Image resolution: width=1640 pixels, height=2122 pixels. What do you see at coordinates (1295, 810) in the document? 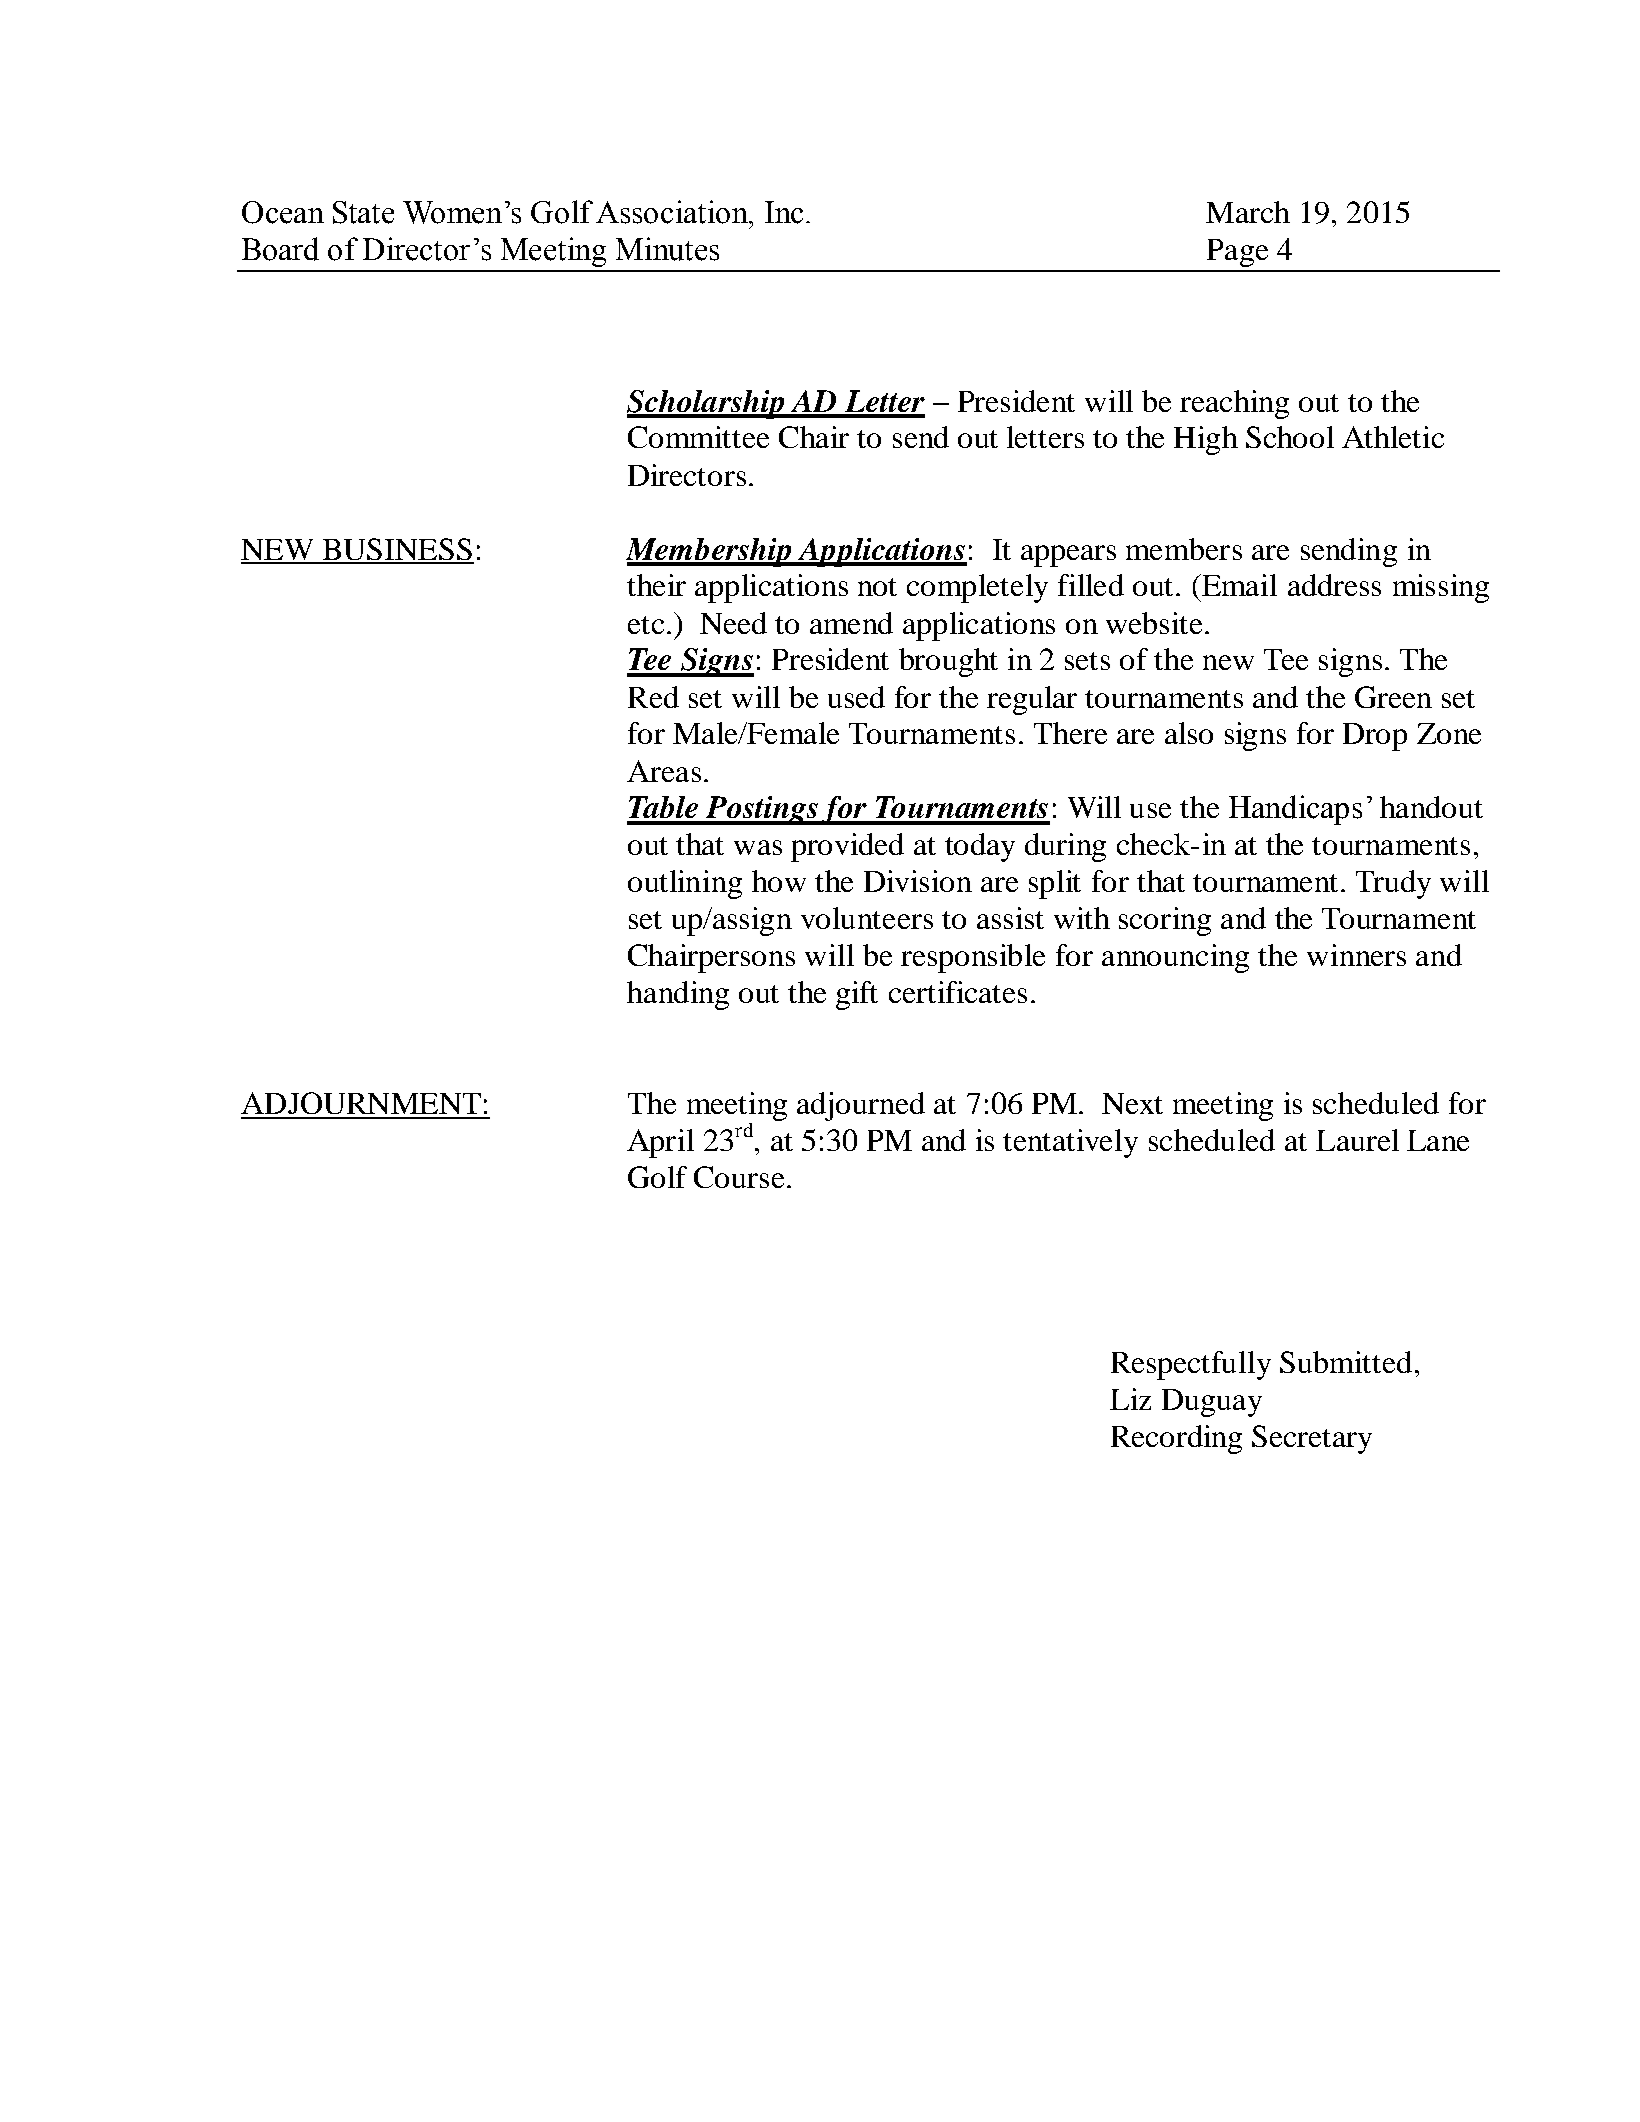
I see `Handicaps` at bounding box center [1295, 810].
